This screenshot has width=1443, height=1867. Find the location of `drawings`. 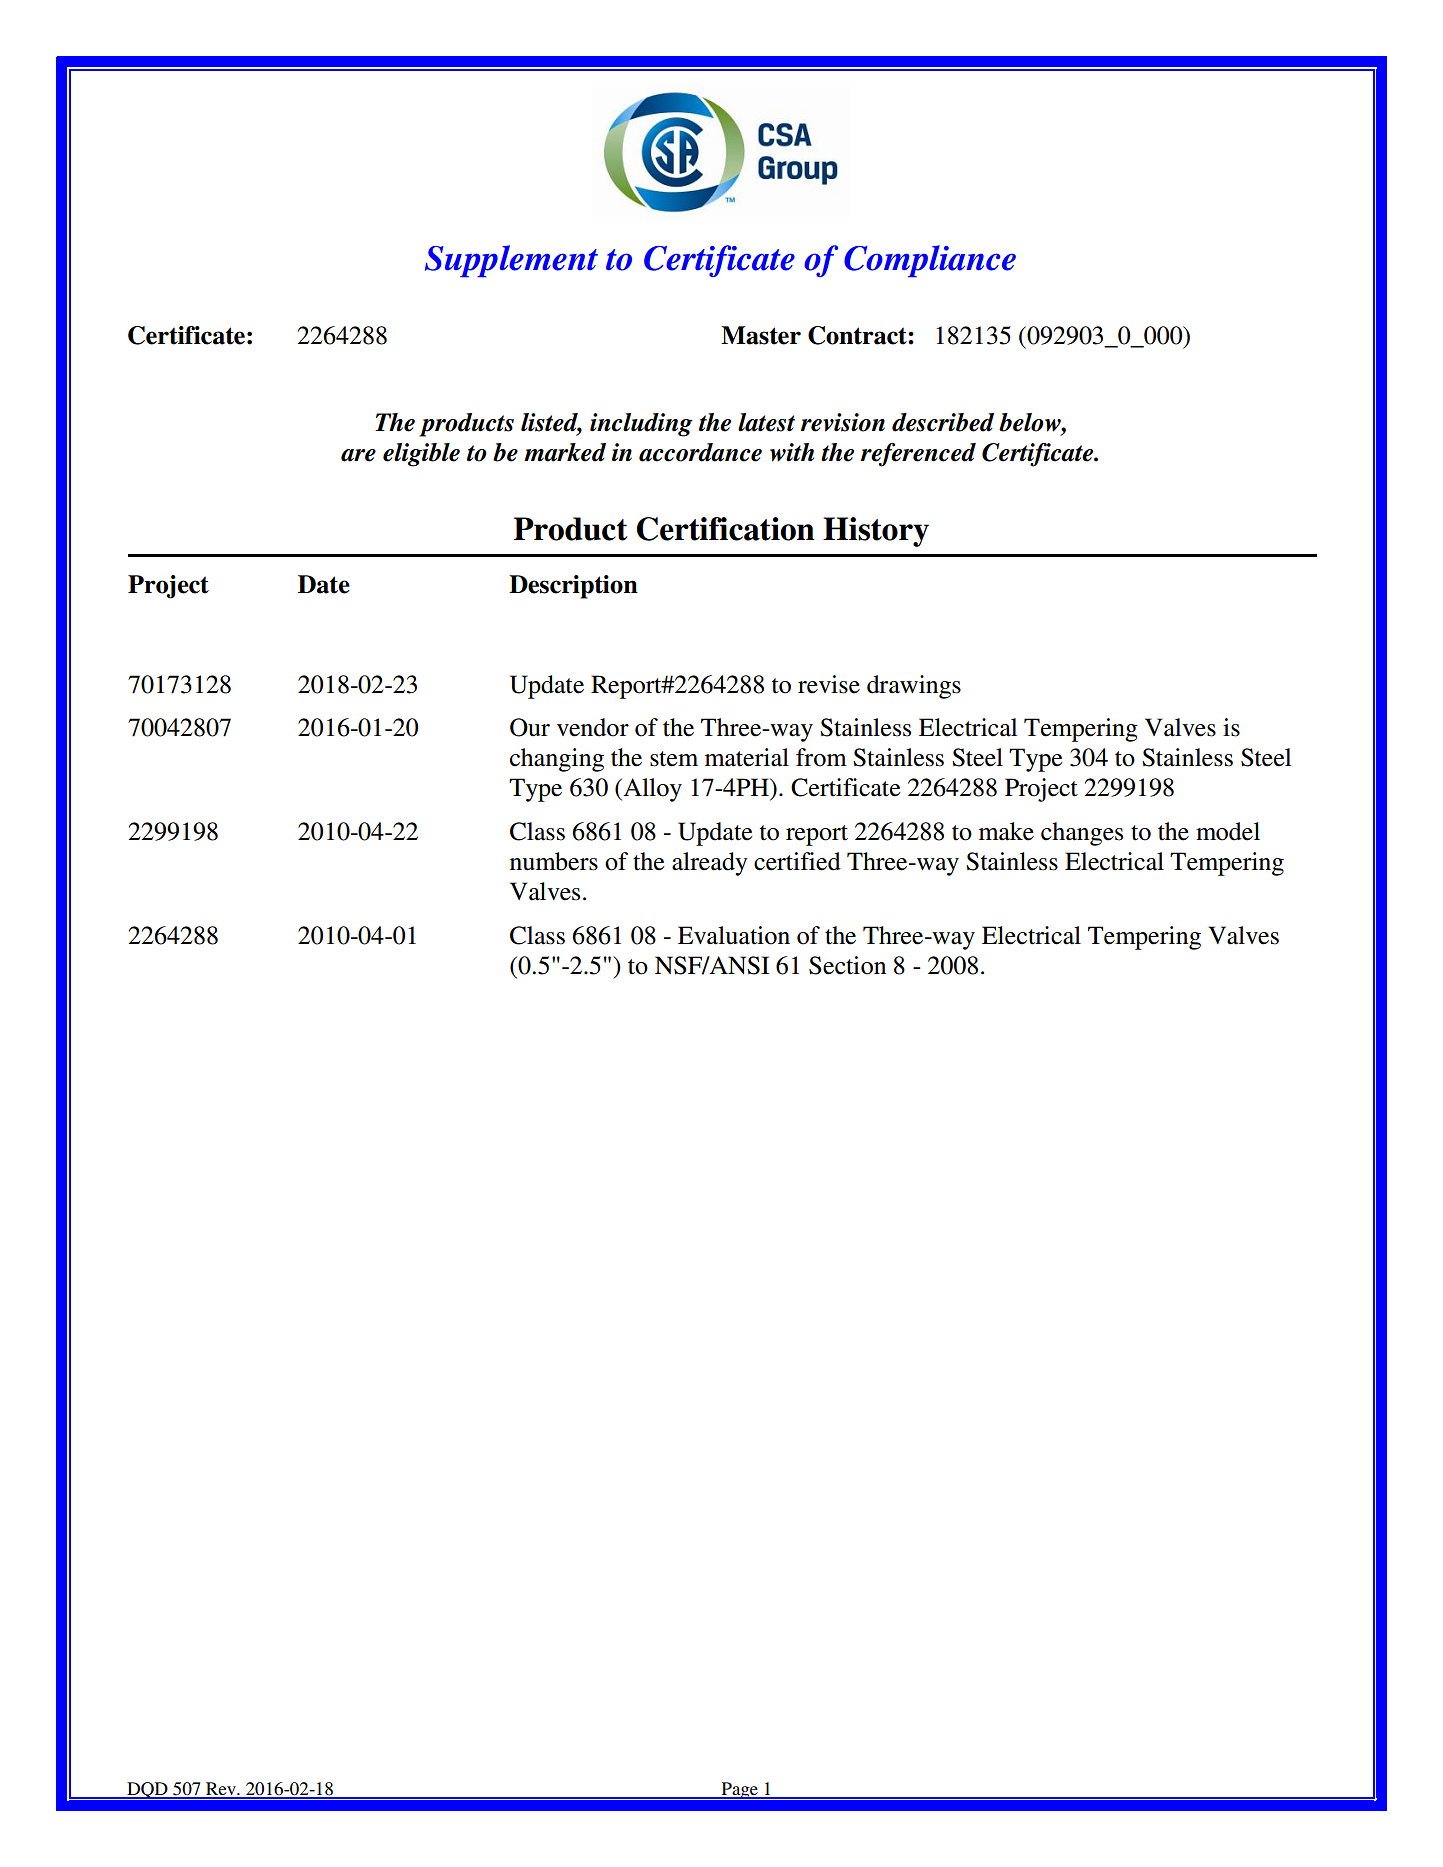

drawings is located at coordinates (914, 687).
